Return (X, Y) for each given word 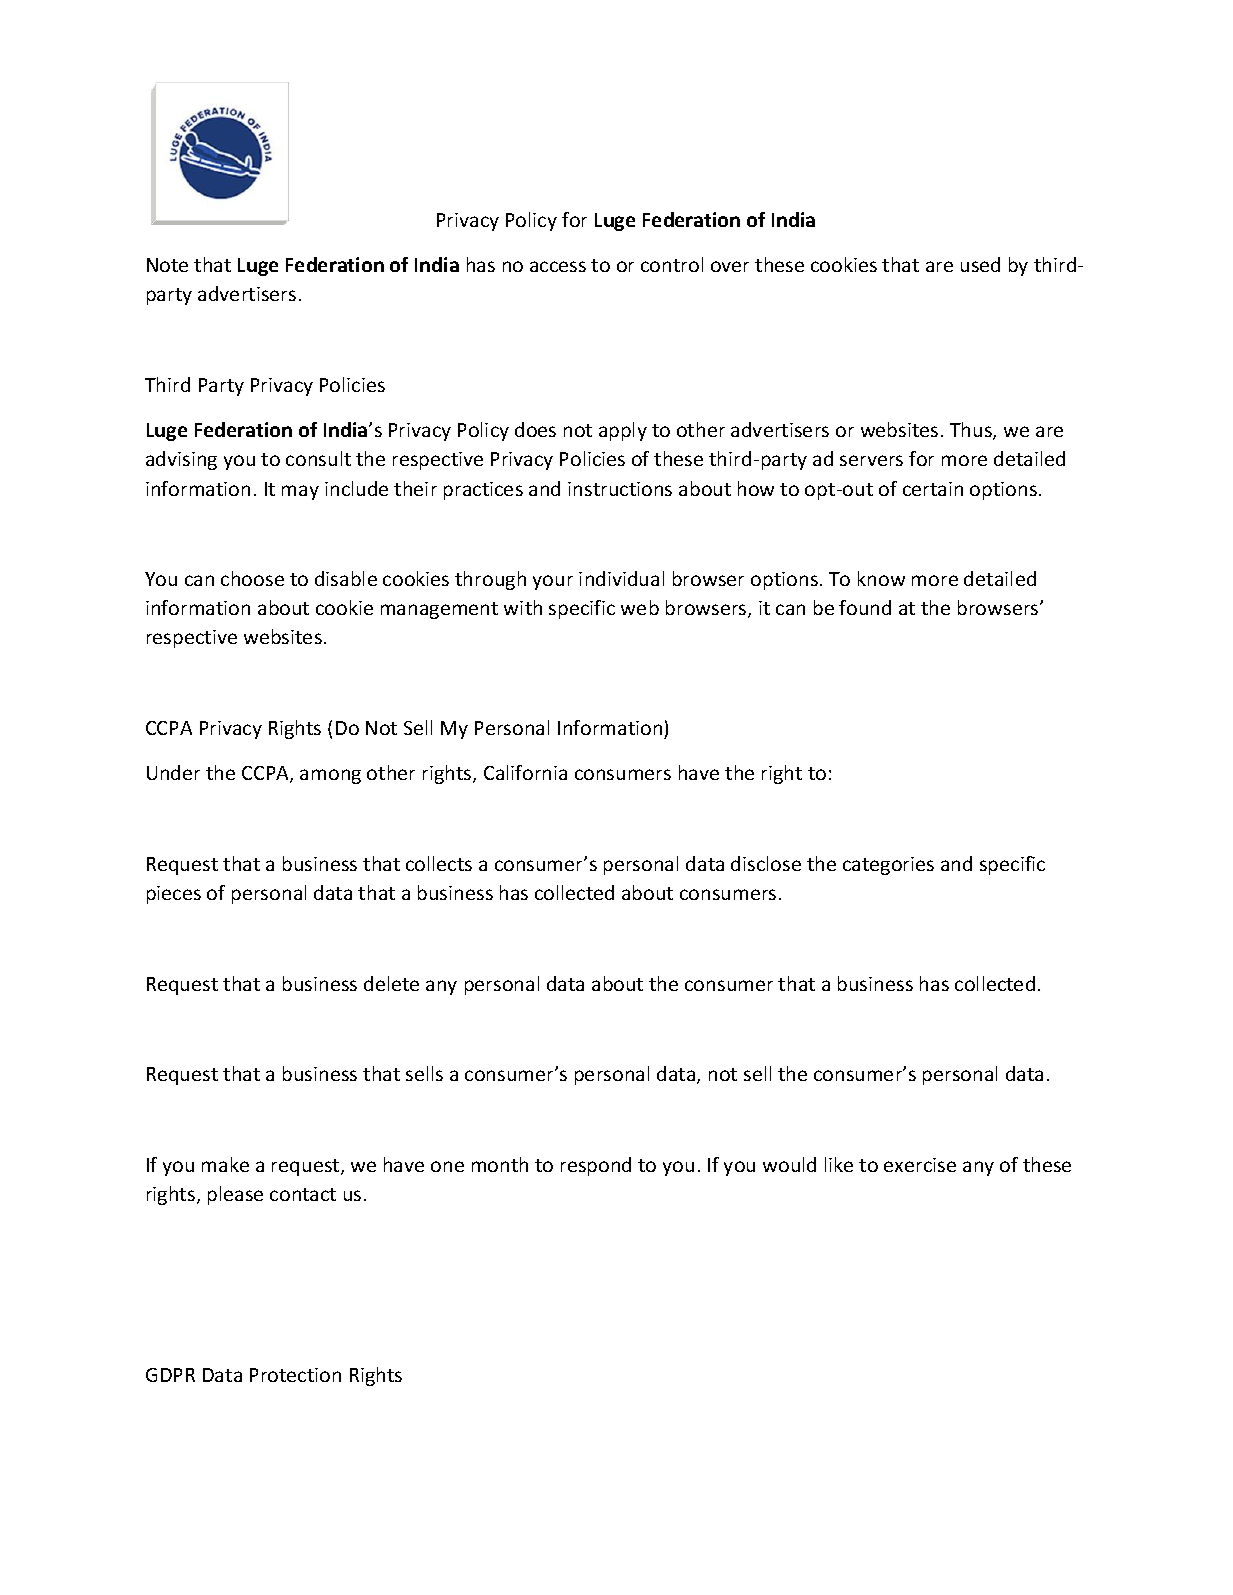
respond (596, 1166)
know (881, 578)
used (980, 264)
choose (252, 578)
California (525, 772)
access (558, 266)
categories (888, 866)
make (225, 1164)
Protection (295, 1375)
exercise (920, 1165)
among (330, 776)
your (553, 582)
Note (167, 265)
